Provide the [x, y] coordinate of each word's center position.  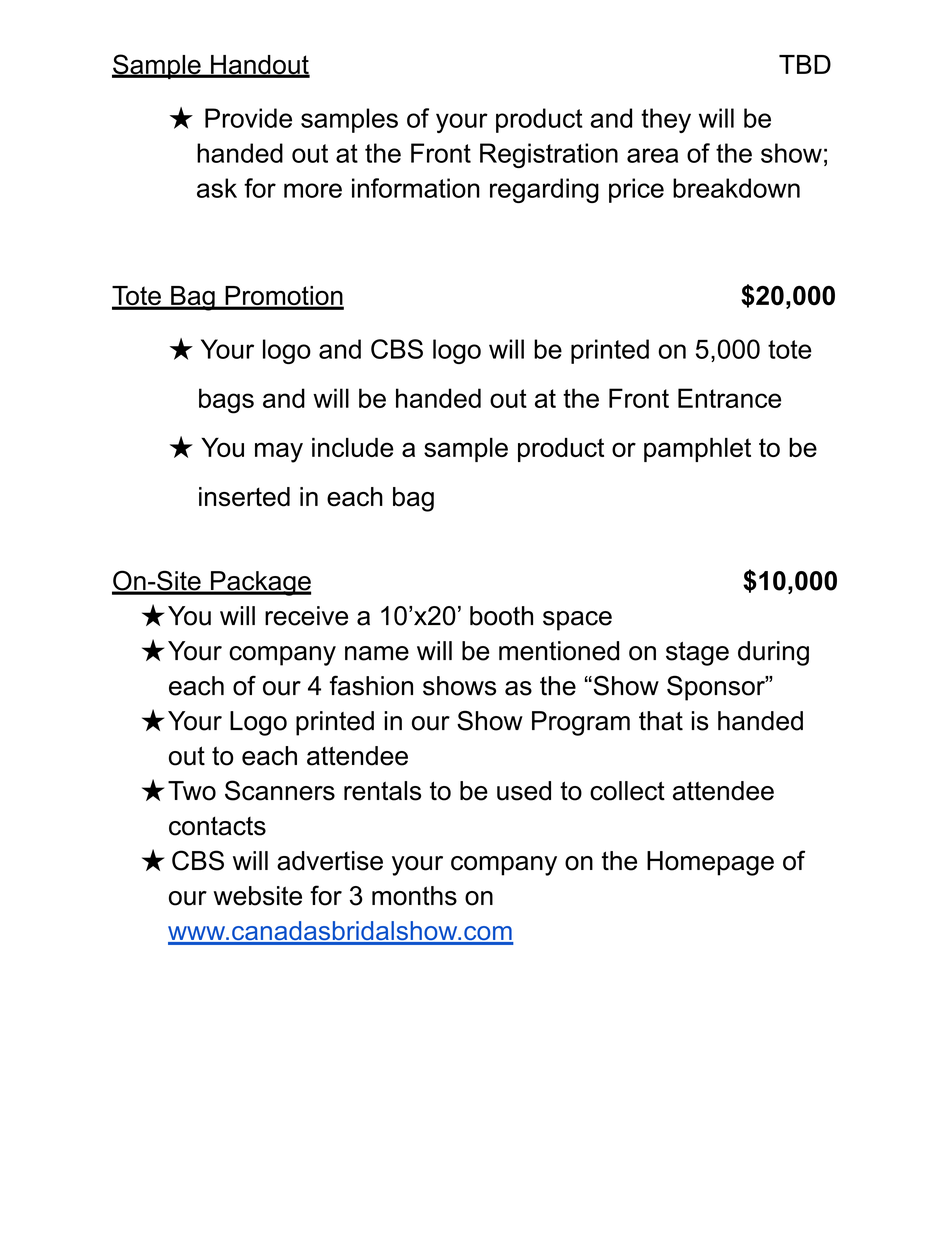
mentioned [559, 651]
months [414, 896]
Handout [259, 66]
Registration [549, 155]
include [353, 447]
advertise [330, 861]
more [313, 190]
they [666, 120]
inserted [244, 497]
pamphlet [697, 450]
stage [697, 654]
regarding [544, 190]
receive [306, 616]
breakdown [736, 188]
